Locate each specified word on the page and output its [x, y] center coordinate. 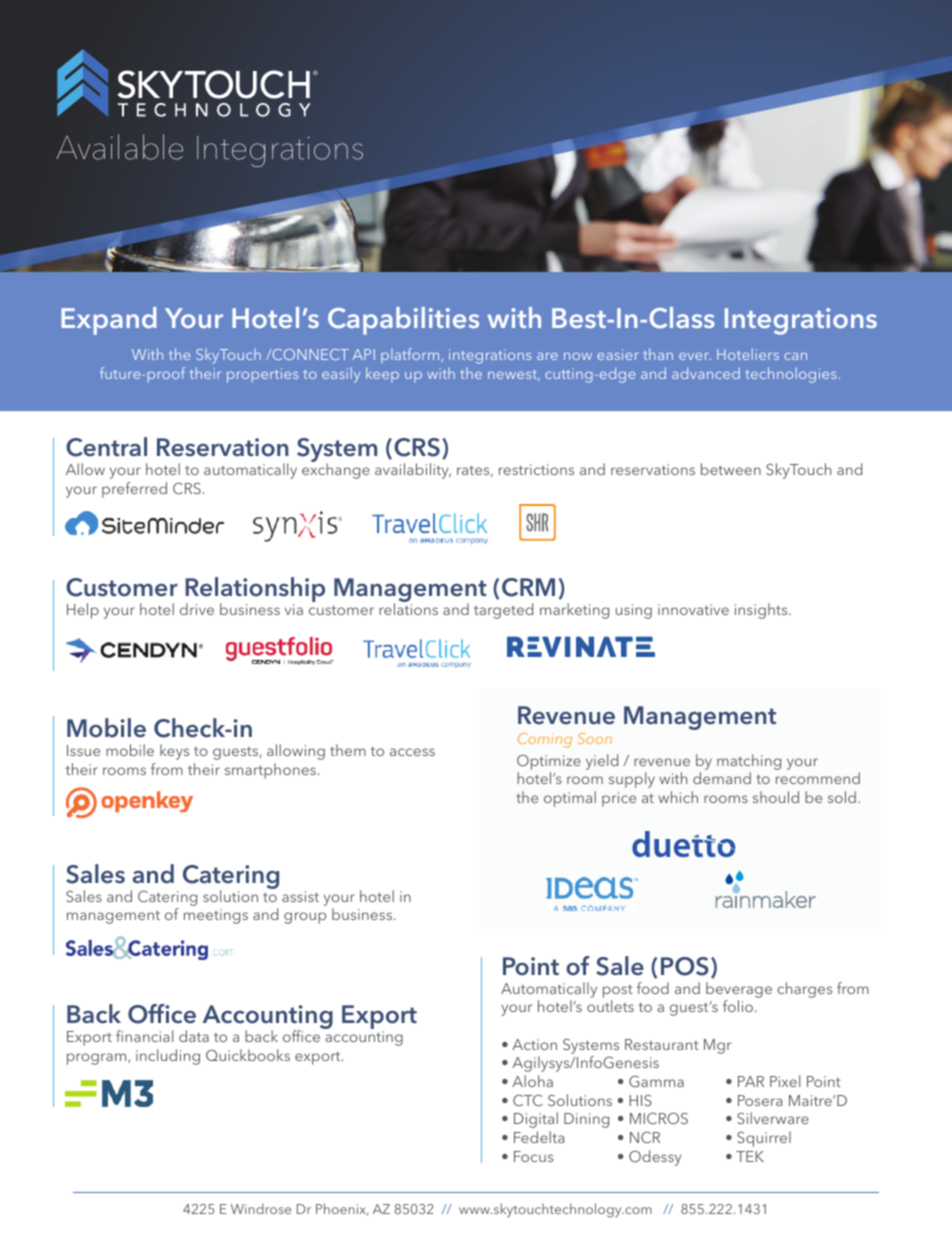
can [795, 356]
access [412, 752]
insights [762, 611]
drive [197, 609]
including [168, 1057]
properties [262, 375]
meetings [216, 916]
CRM [528, 587]
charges [804, 990]
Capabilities [403, 321]
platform [411, 355]
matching [749, 763]
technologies [790, 375]
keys [174, 752]
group [305, 918]
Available [120, 147]
